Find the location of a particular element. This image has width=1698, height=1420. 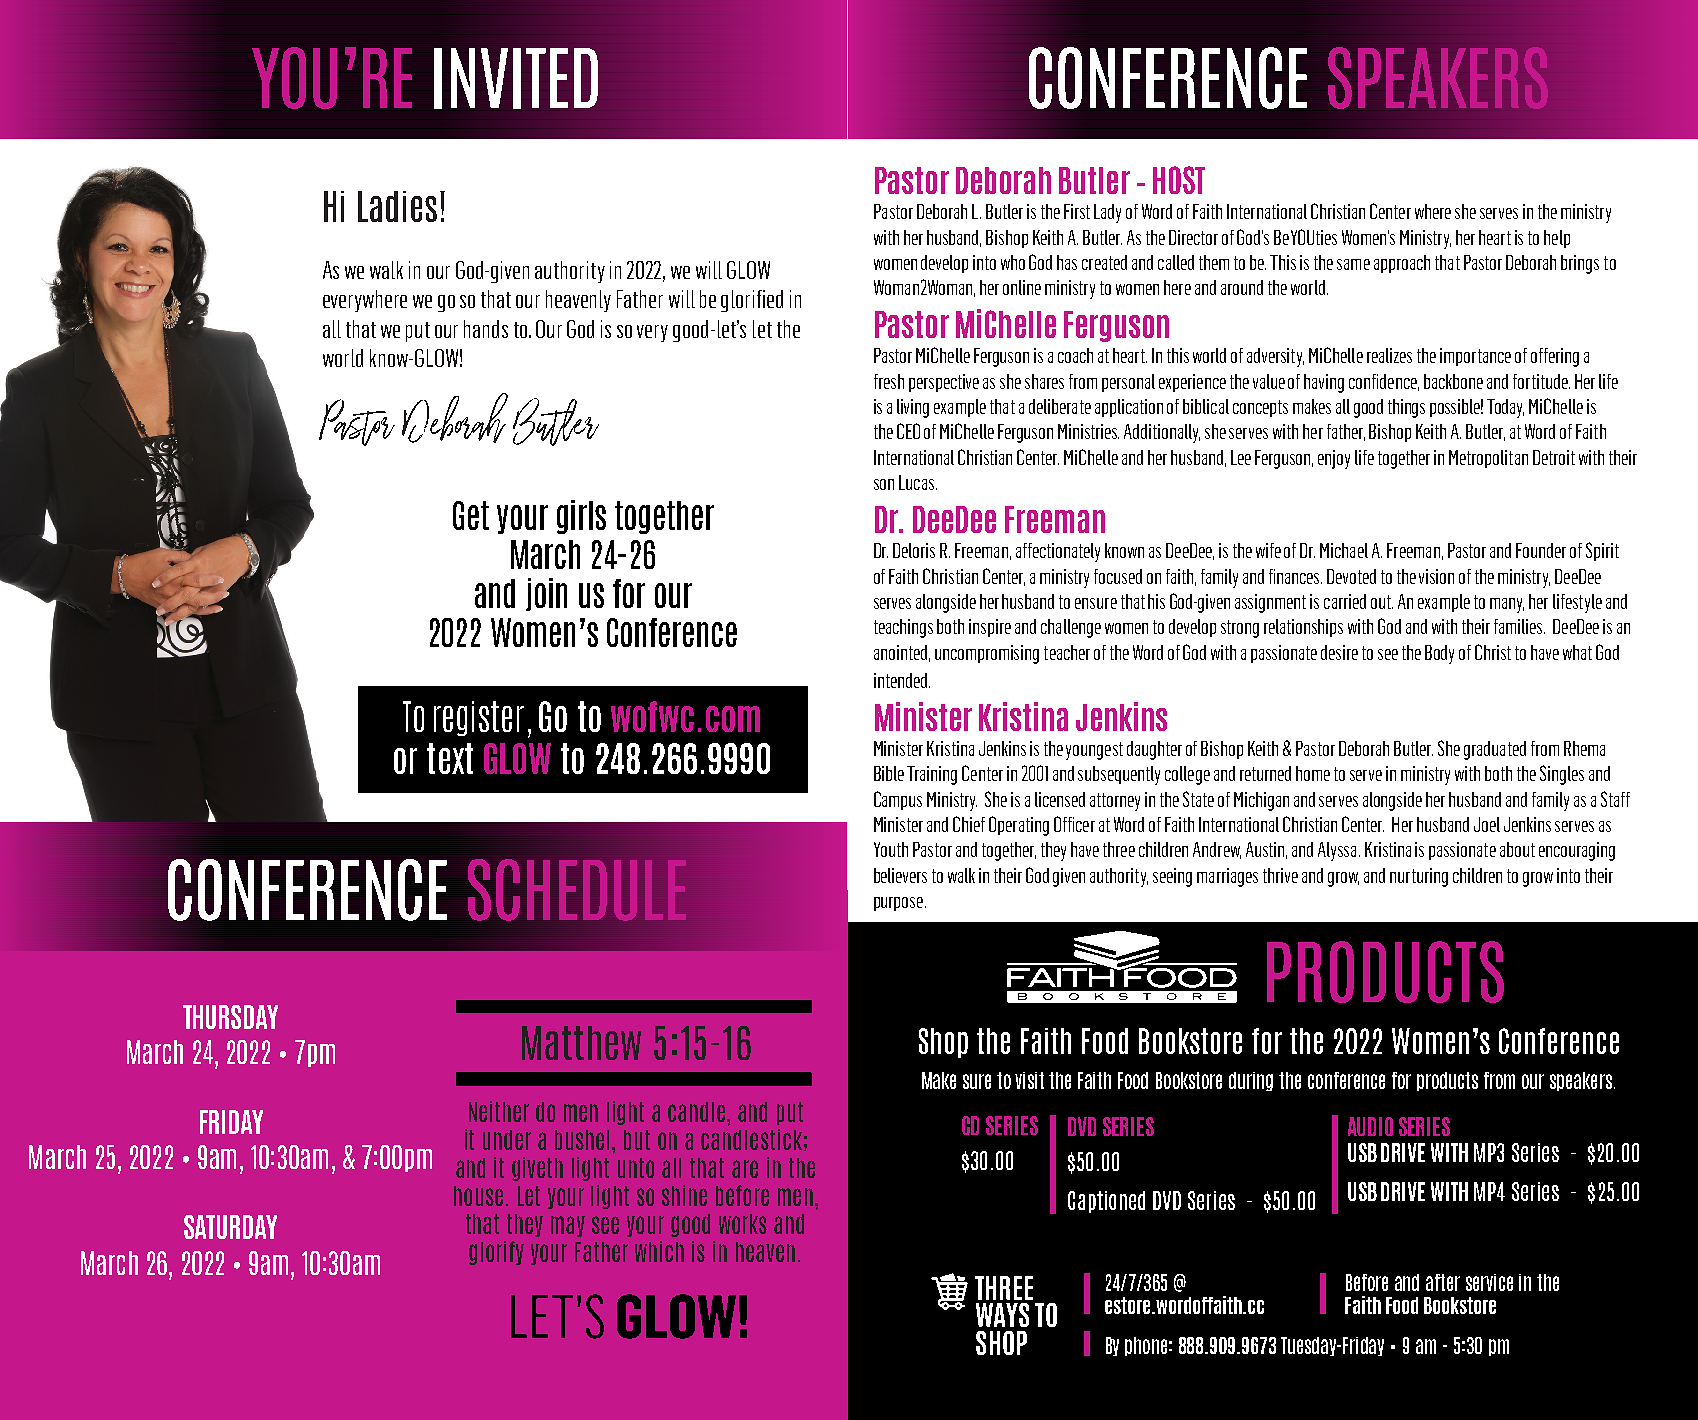

First is located at coordinates (1077, 211).
